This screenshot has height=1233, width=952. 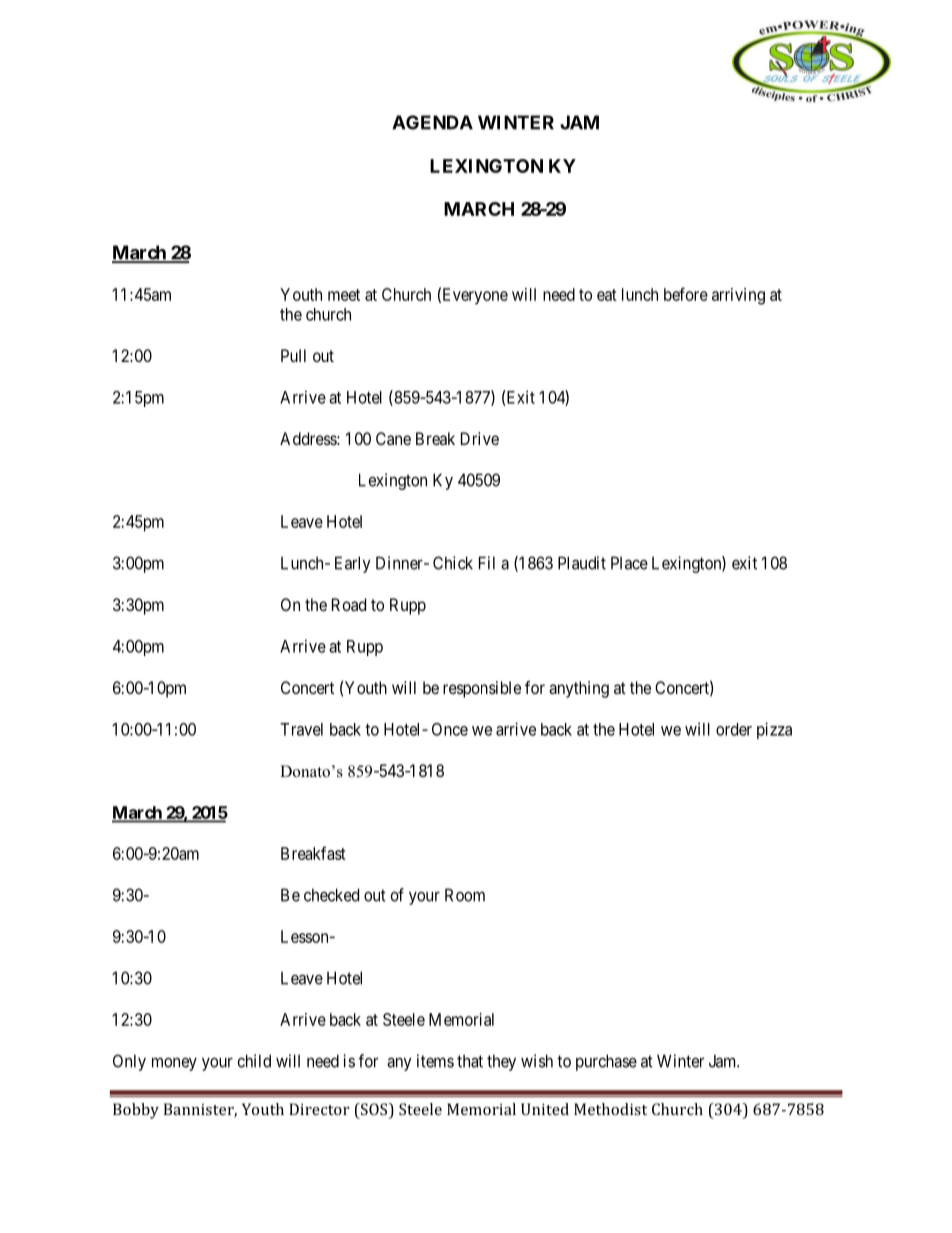 I want to click on order, so click(x=734, y=729).
